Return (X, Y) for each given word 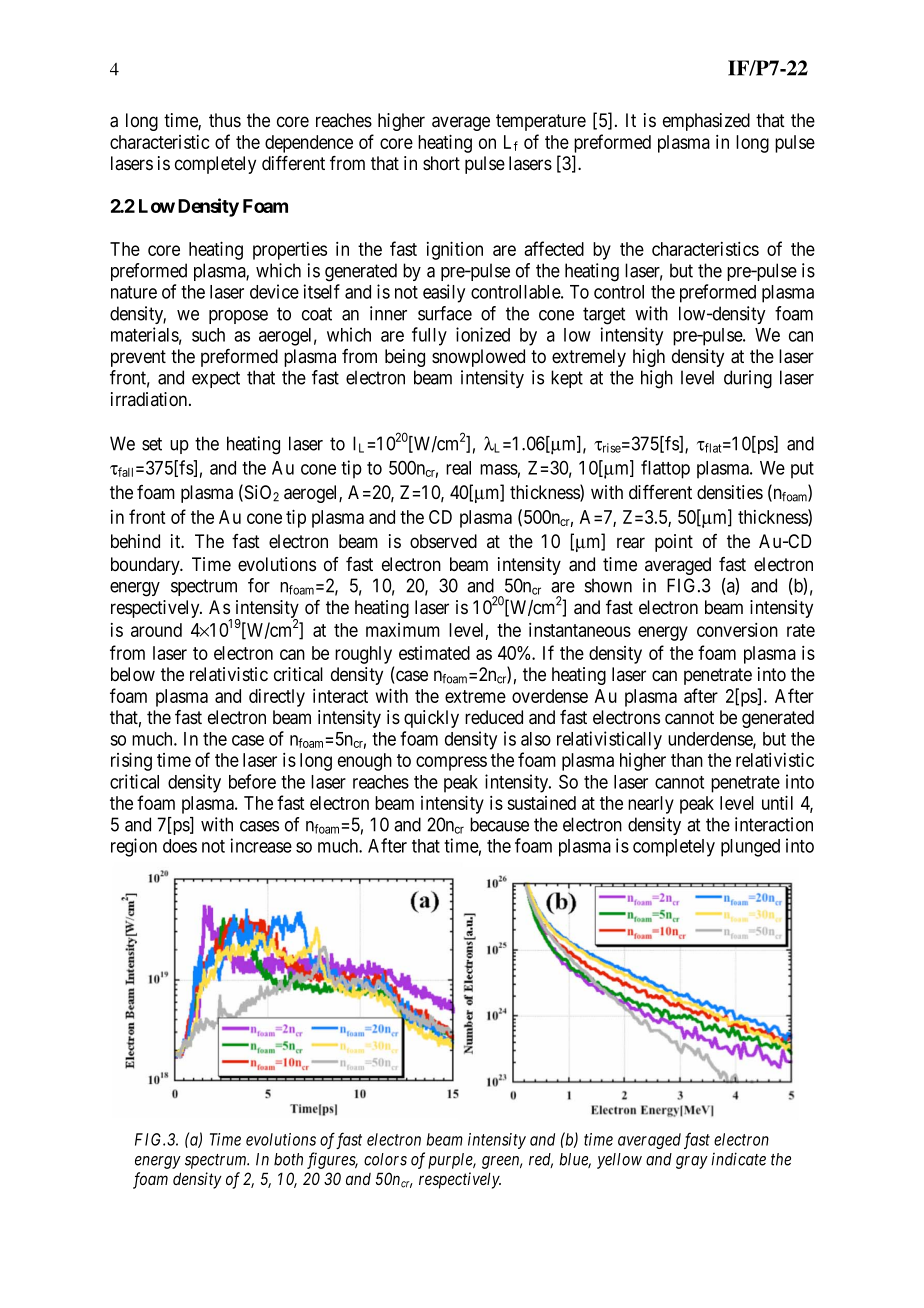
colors (385, 1159)
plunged (750, 848)
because (499, 824)
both (288, 1159)
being (405, 358)
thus (225, 120)
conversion (737, 630)
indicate (738, 1159)
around (156, 630)
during (748, 379)
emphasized (706, 122)
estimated (434, 653)
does (180, 846)
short (441, 163)
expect (216, 379)
